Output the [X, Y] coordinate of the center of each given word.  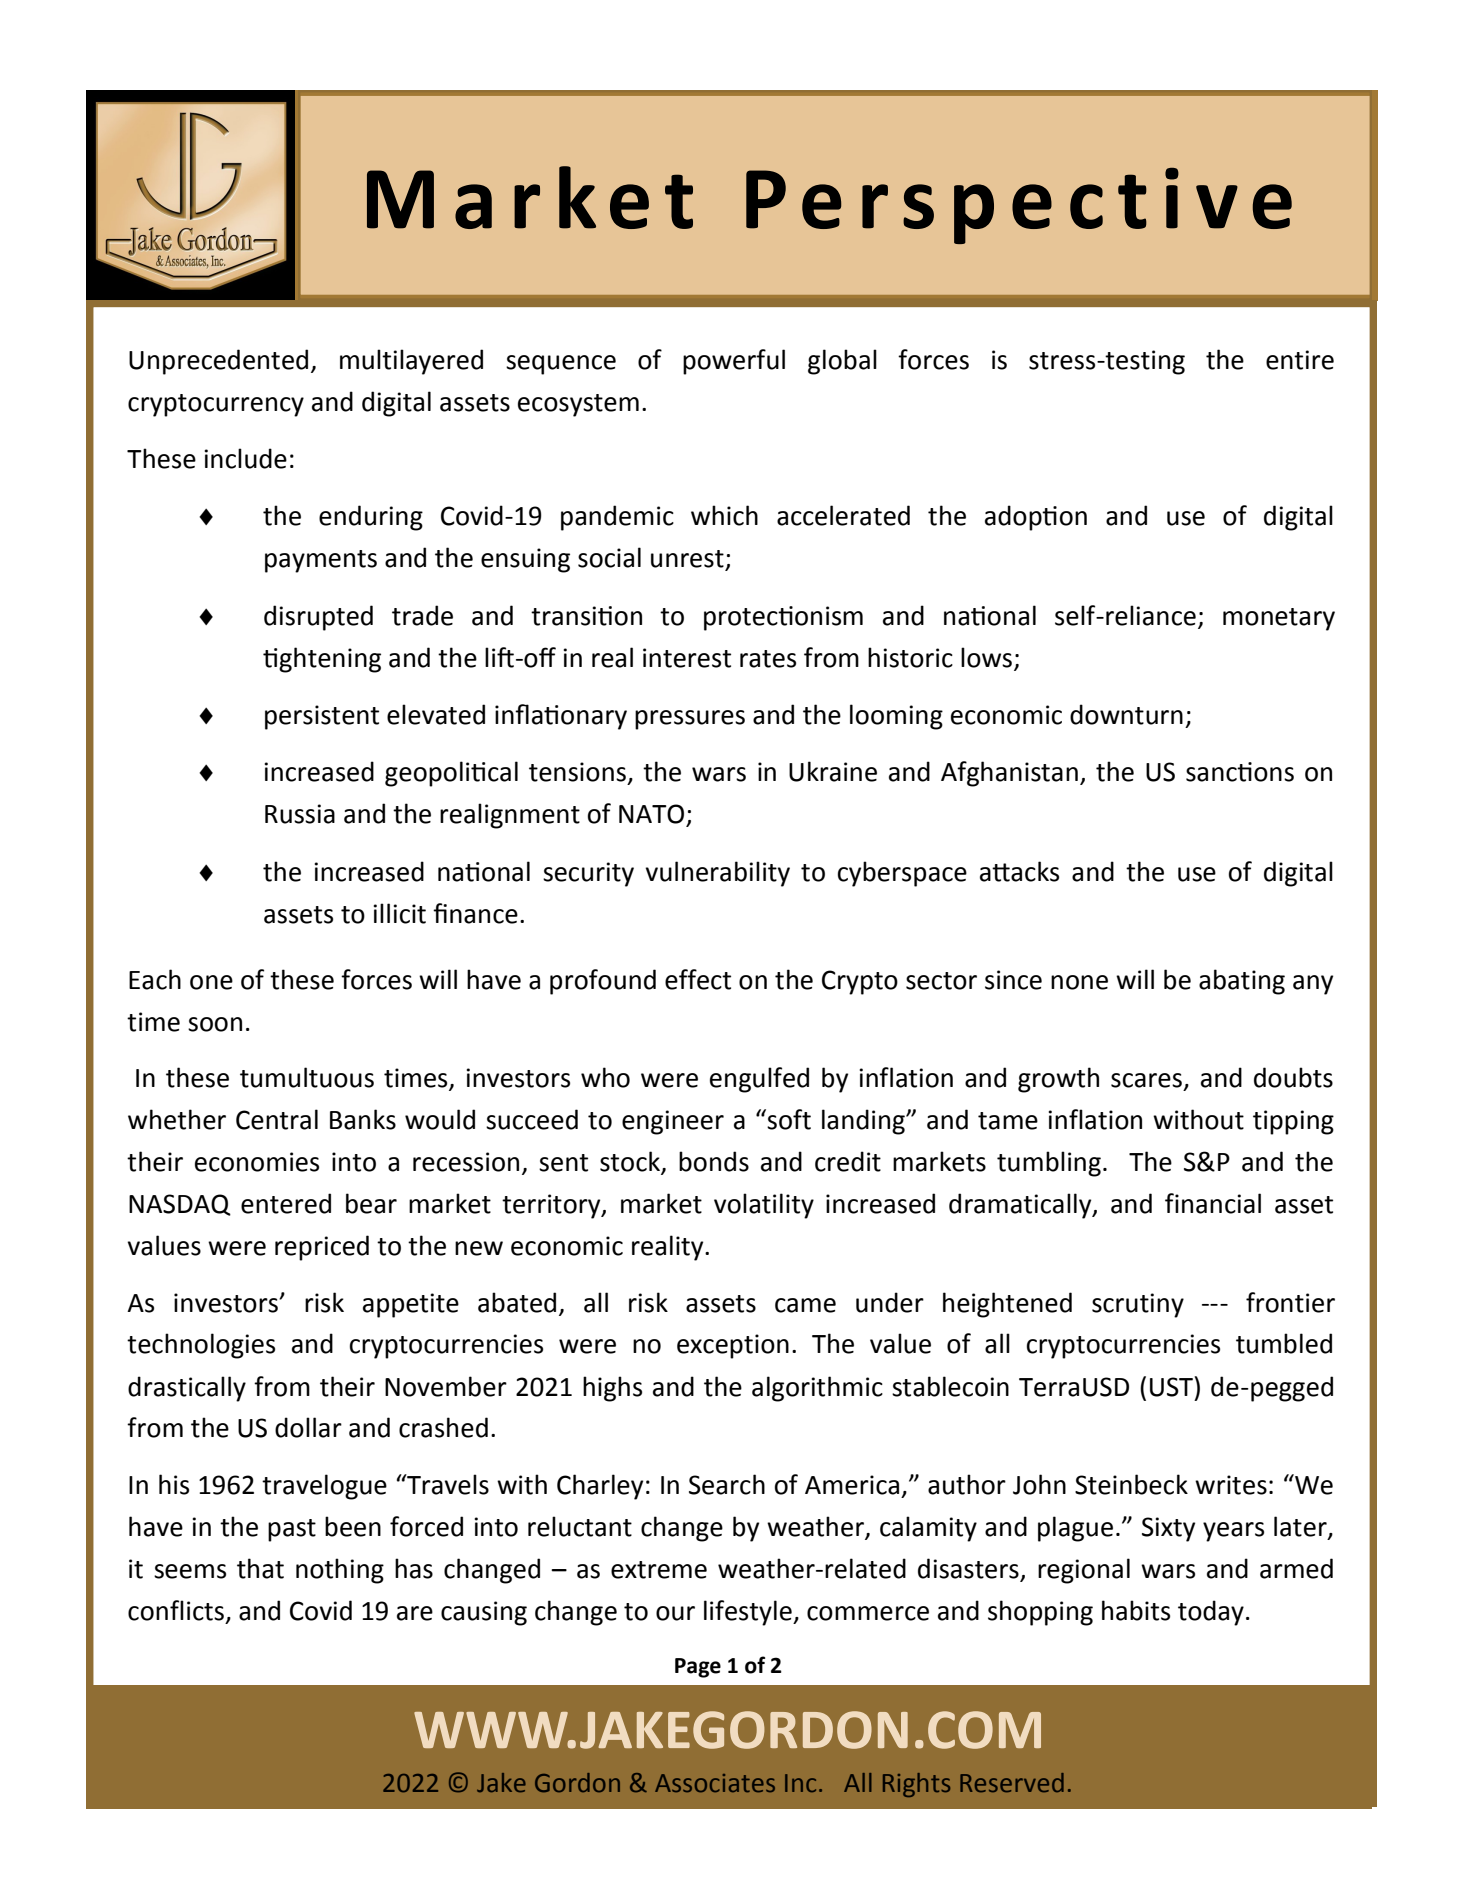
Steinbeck [1131, 1484]
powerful [734, 362]
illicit [400, 913]
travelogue [324, 1487]
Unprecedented [218, 362]
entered [286, 1203]
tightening [322, 660]
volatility [764, 1206]
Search [727, 1484]
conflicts [176, 1610]
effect [698, 979]
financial [1213, 1203]
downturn [1126, 714]
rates [768, 659]
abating [1242, 982]
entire [1300, 360]
